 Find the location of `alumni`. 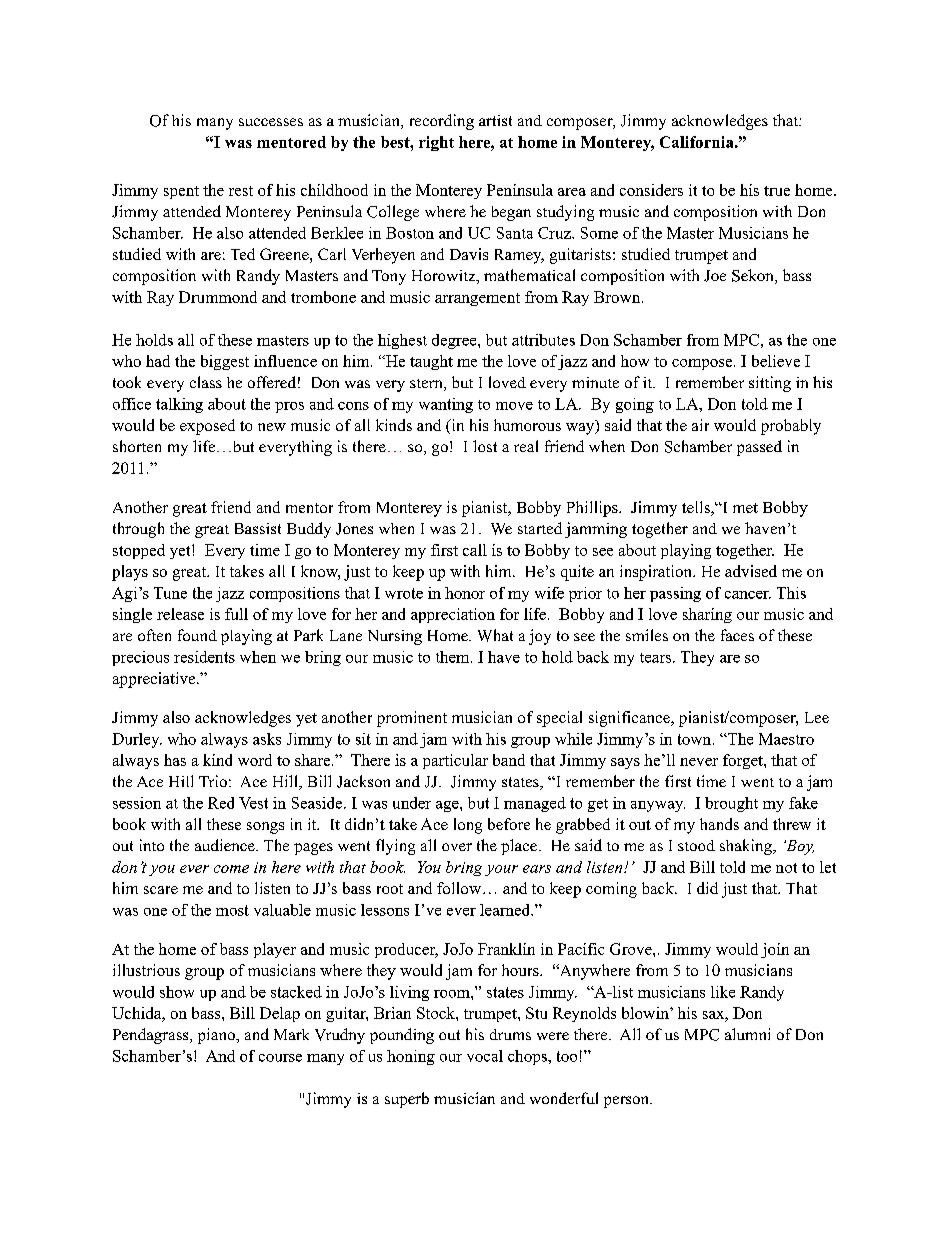

alumni is located at coordinates (747, 1034).
